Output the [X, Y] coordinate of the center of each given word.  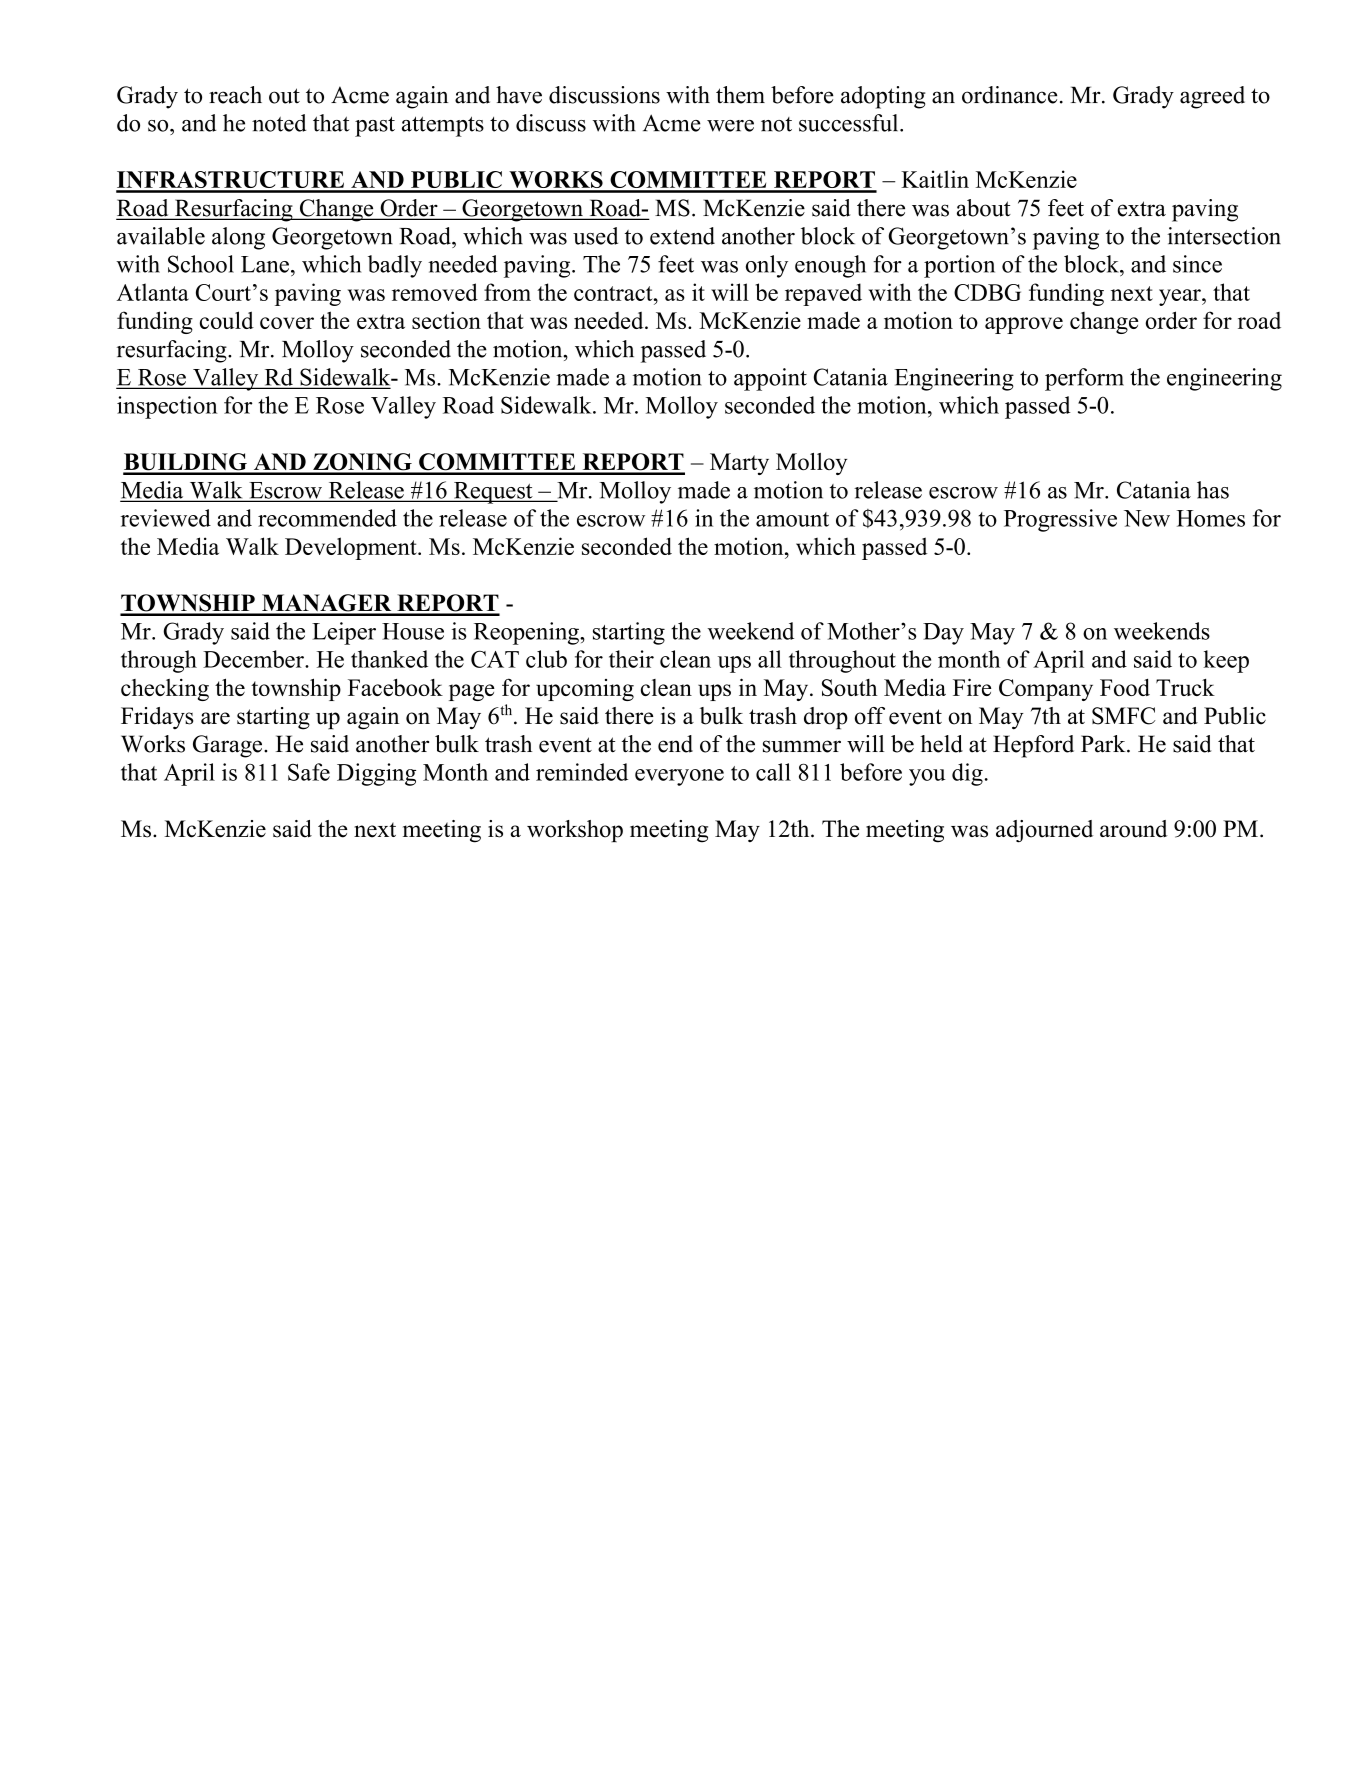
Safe [309, 772]
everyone [679, 777]
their [631, 659]
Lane [265, 264]
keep [1226, 661]
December [254, 659]
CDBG [987, 292]
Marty [739, 464]
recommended [327, 518]
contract [614, 293]
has [1213, 490]
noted [279, 123]
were [730, 126]
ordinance [1009, 95]
